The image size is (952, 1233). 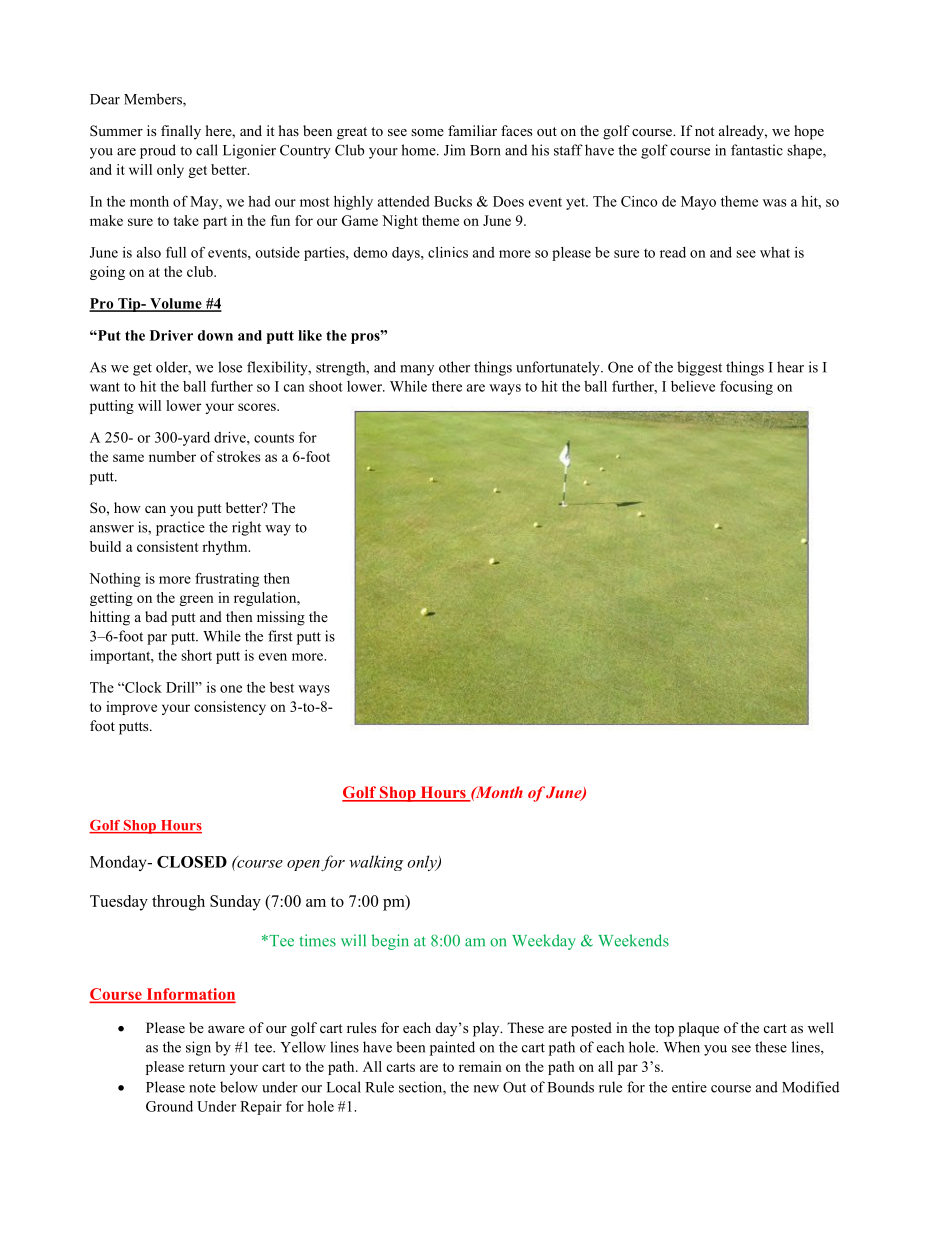 I want to click on green, so click(x=196, y=600).
